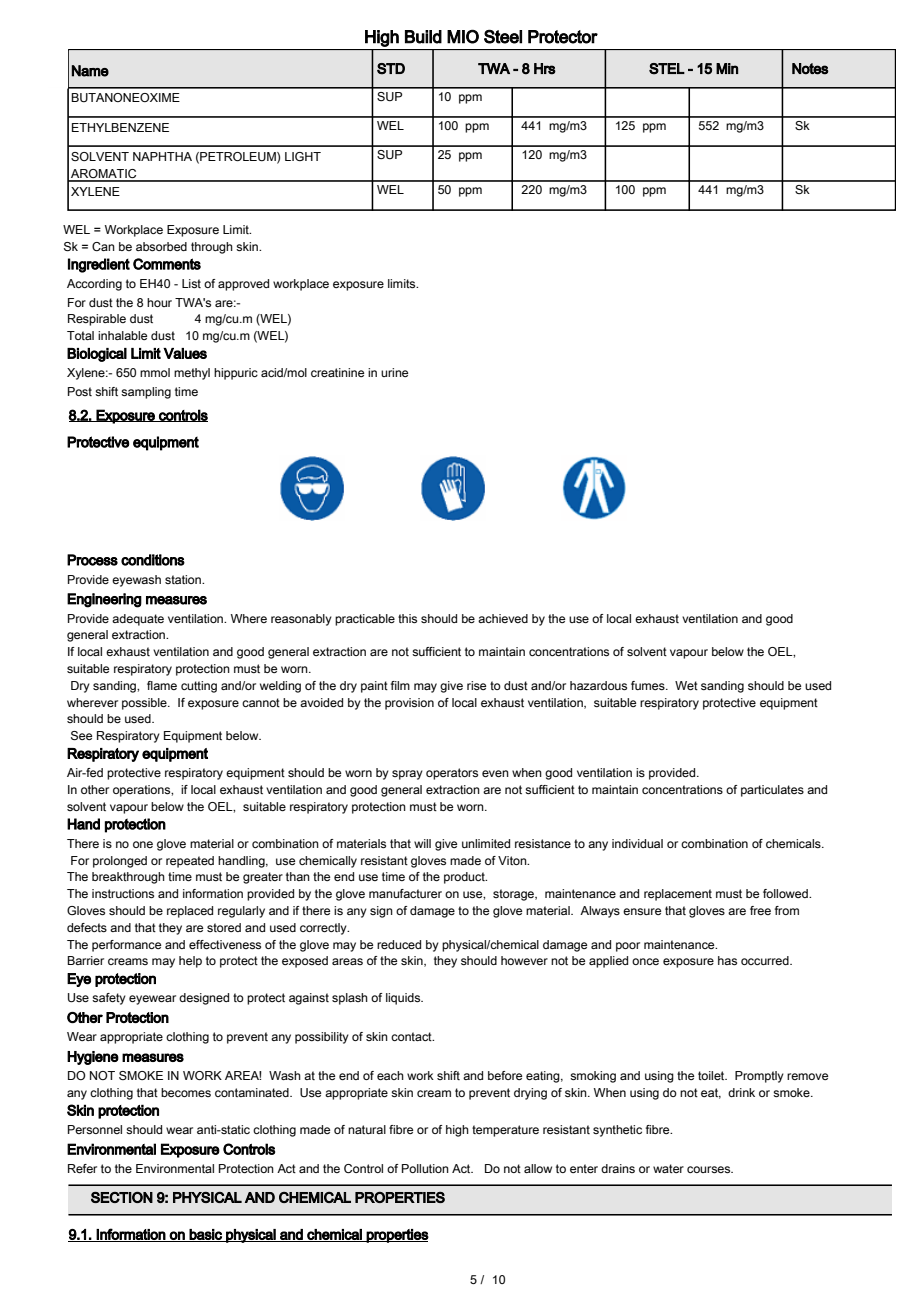  What do you see at coordinates (545, 69) in the screenshot?
I see `Hrs` at bounding box center [545, 69].
